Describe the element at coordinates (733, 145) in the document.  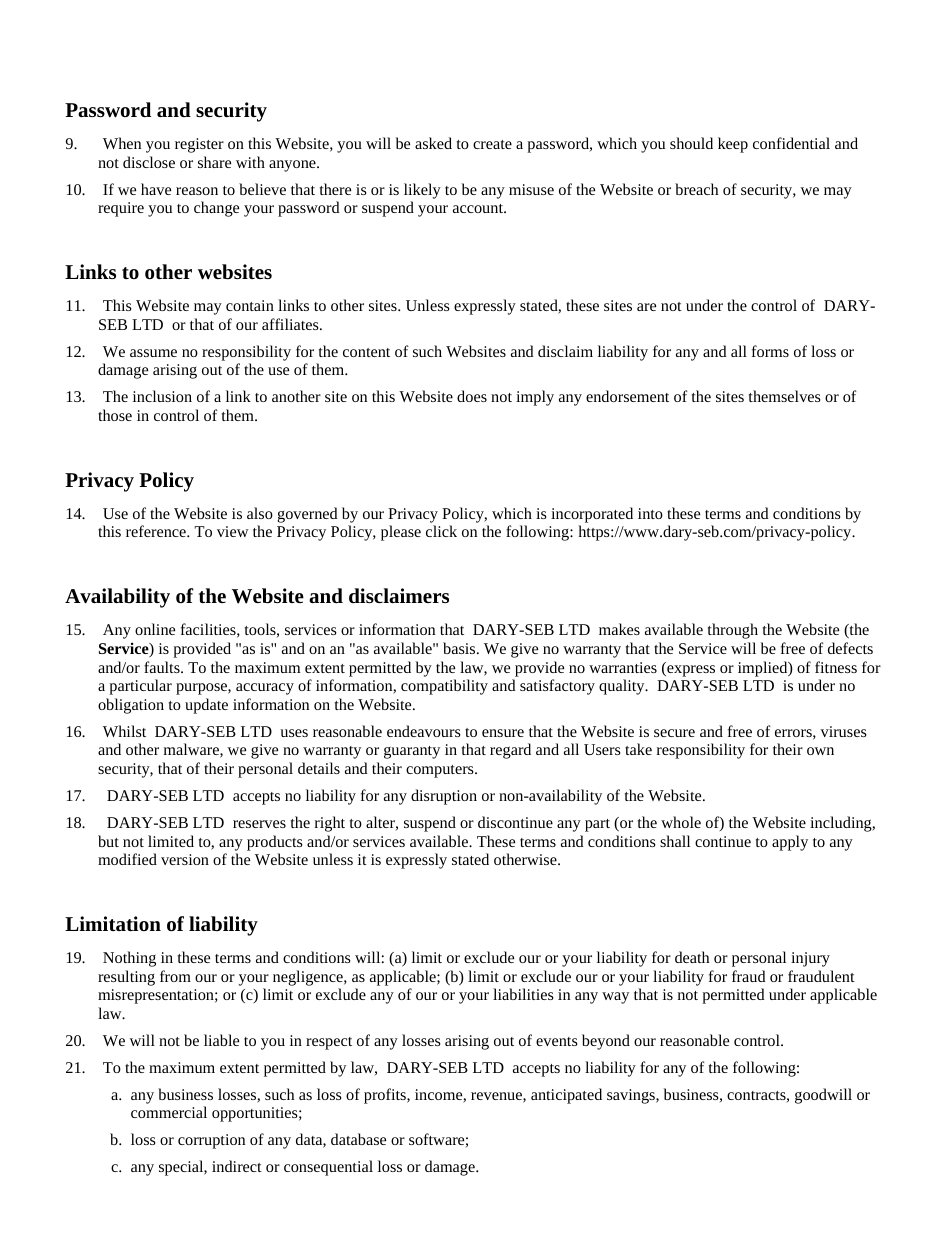
I see `keep` at that location.
